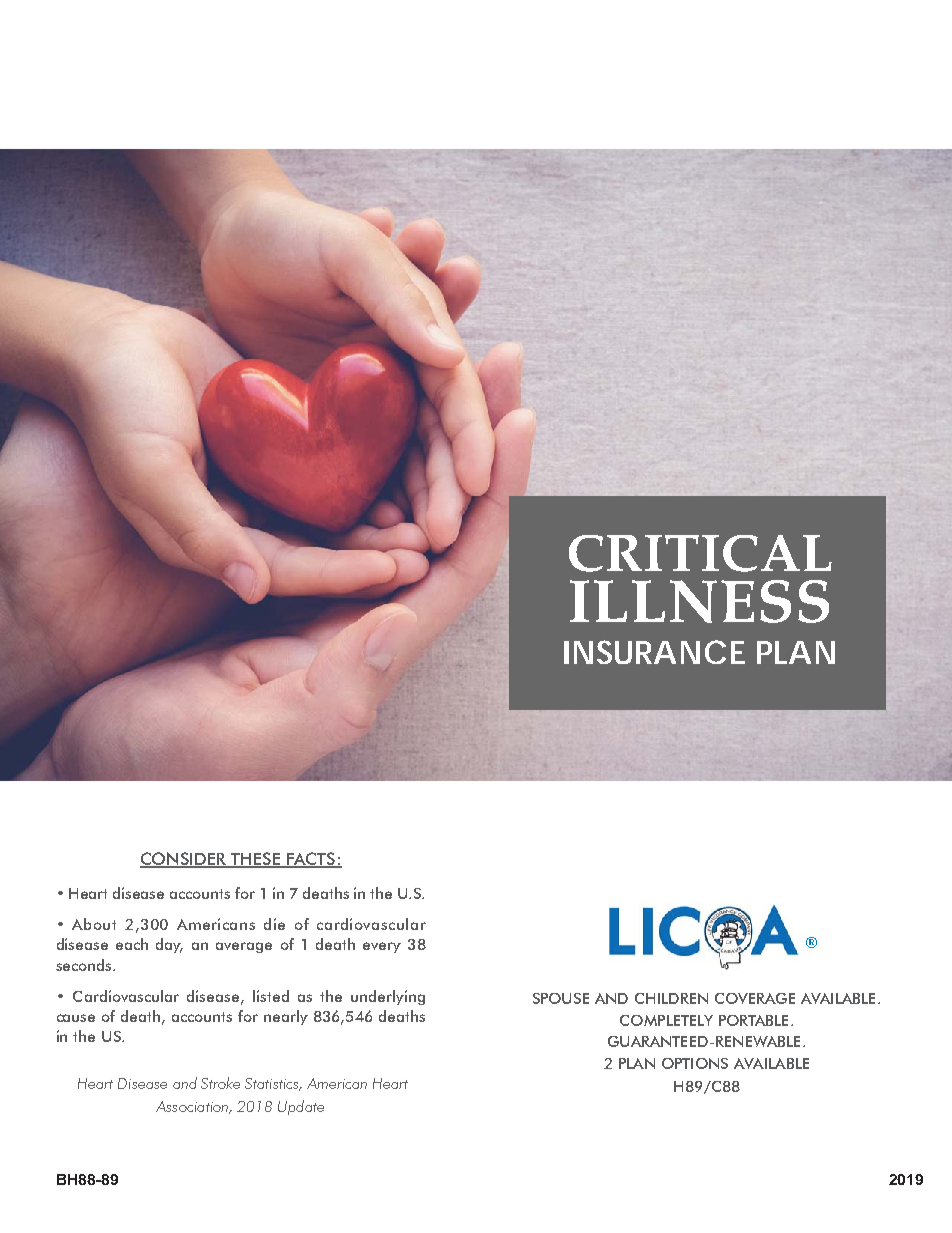 The width and height of the document is (952, 1233). What do you see at coordinates (301, 1107) in the document?
I see `Update` at bounding box center [301, 1107].
